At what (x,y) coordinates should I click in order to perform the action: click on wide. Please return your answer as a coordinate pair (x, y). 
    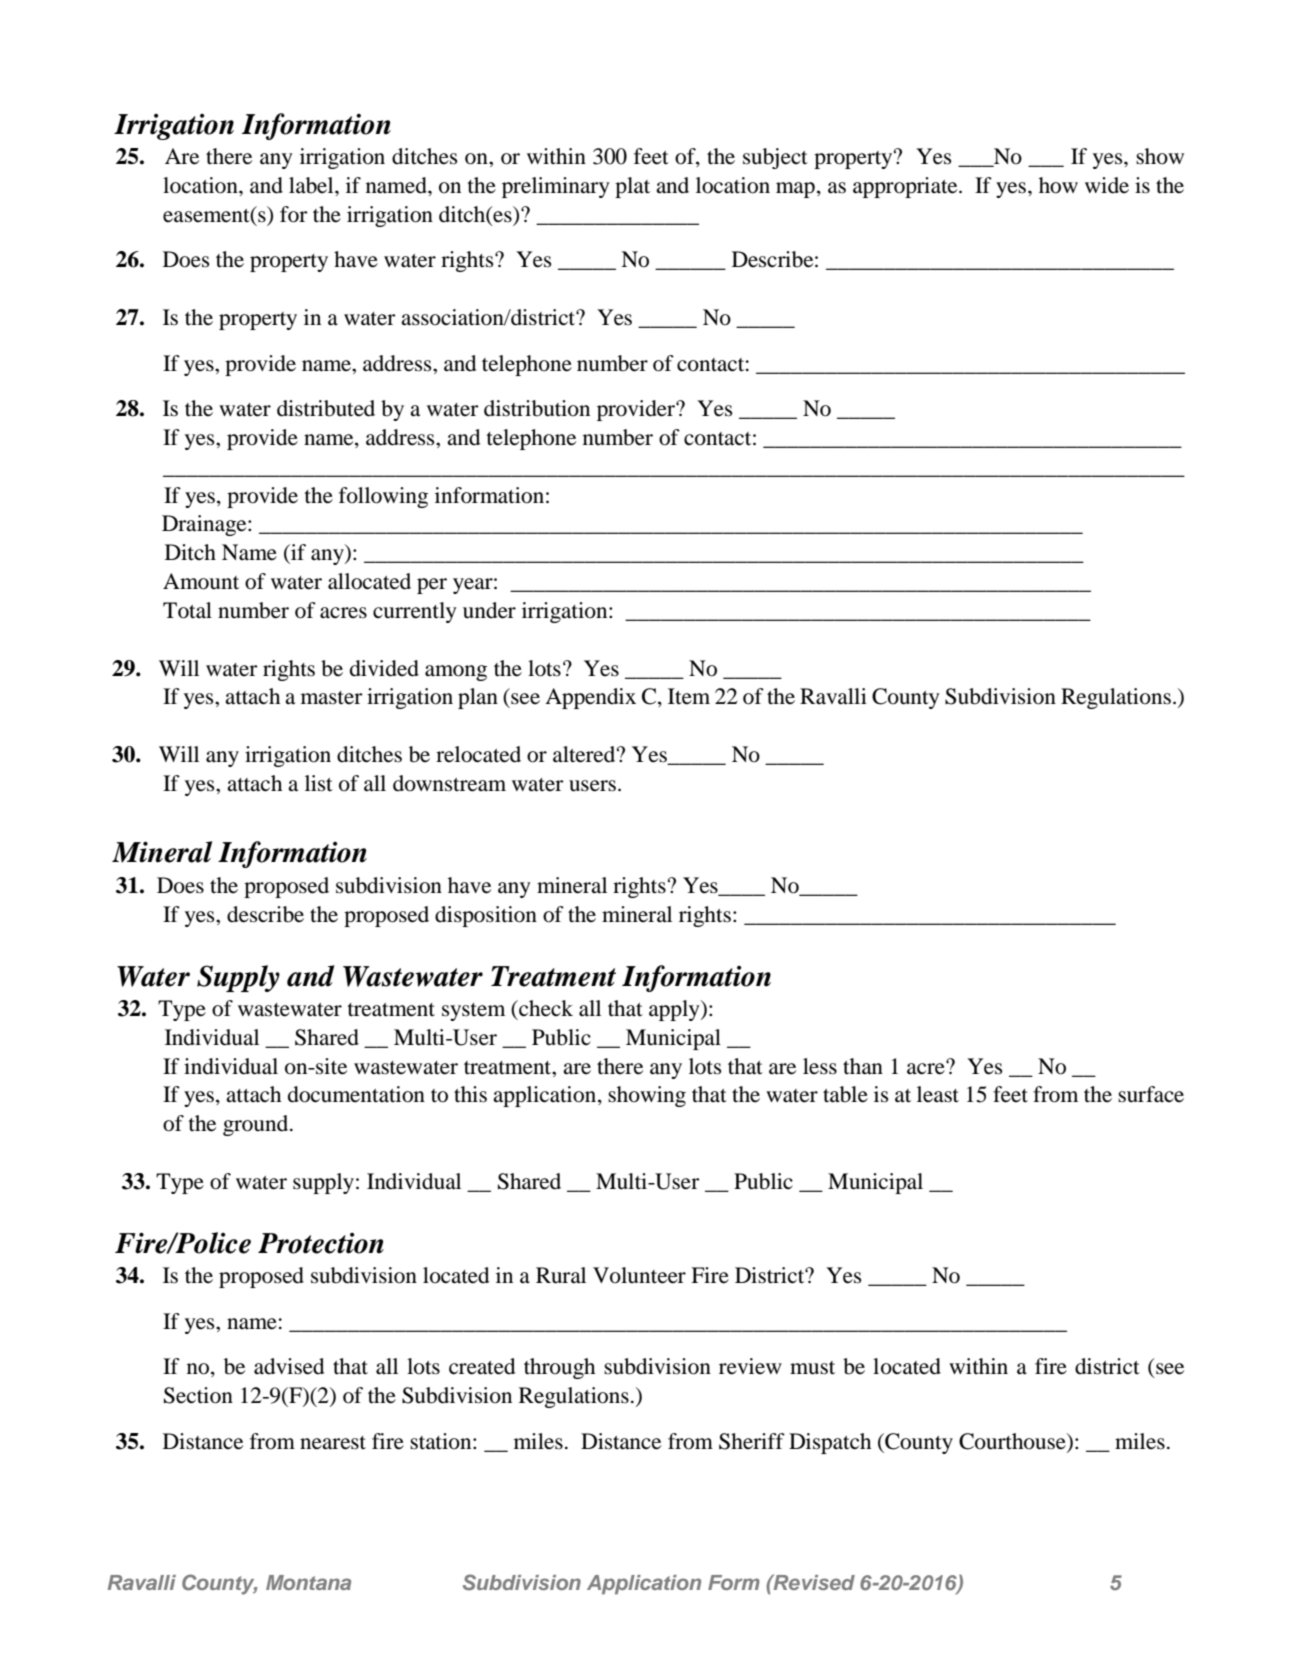
    Looking at the image, I should click on (1107, 185).
